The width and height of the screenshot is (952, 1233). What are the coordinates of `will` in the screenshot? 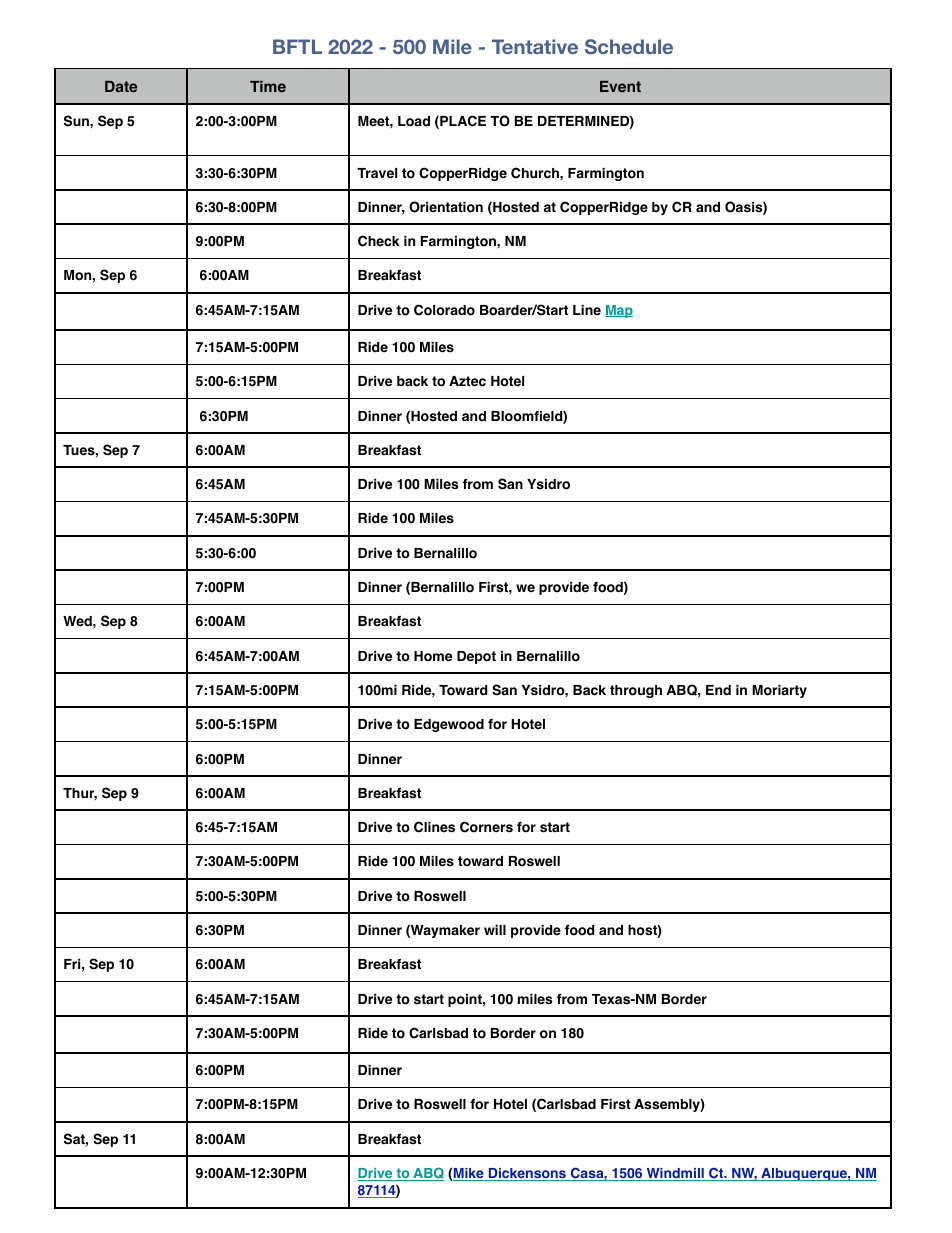 It's located at (495, 930).
